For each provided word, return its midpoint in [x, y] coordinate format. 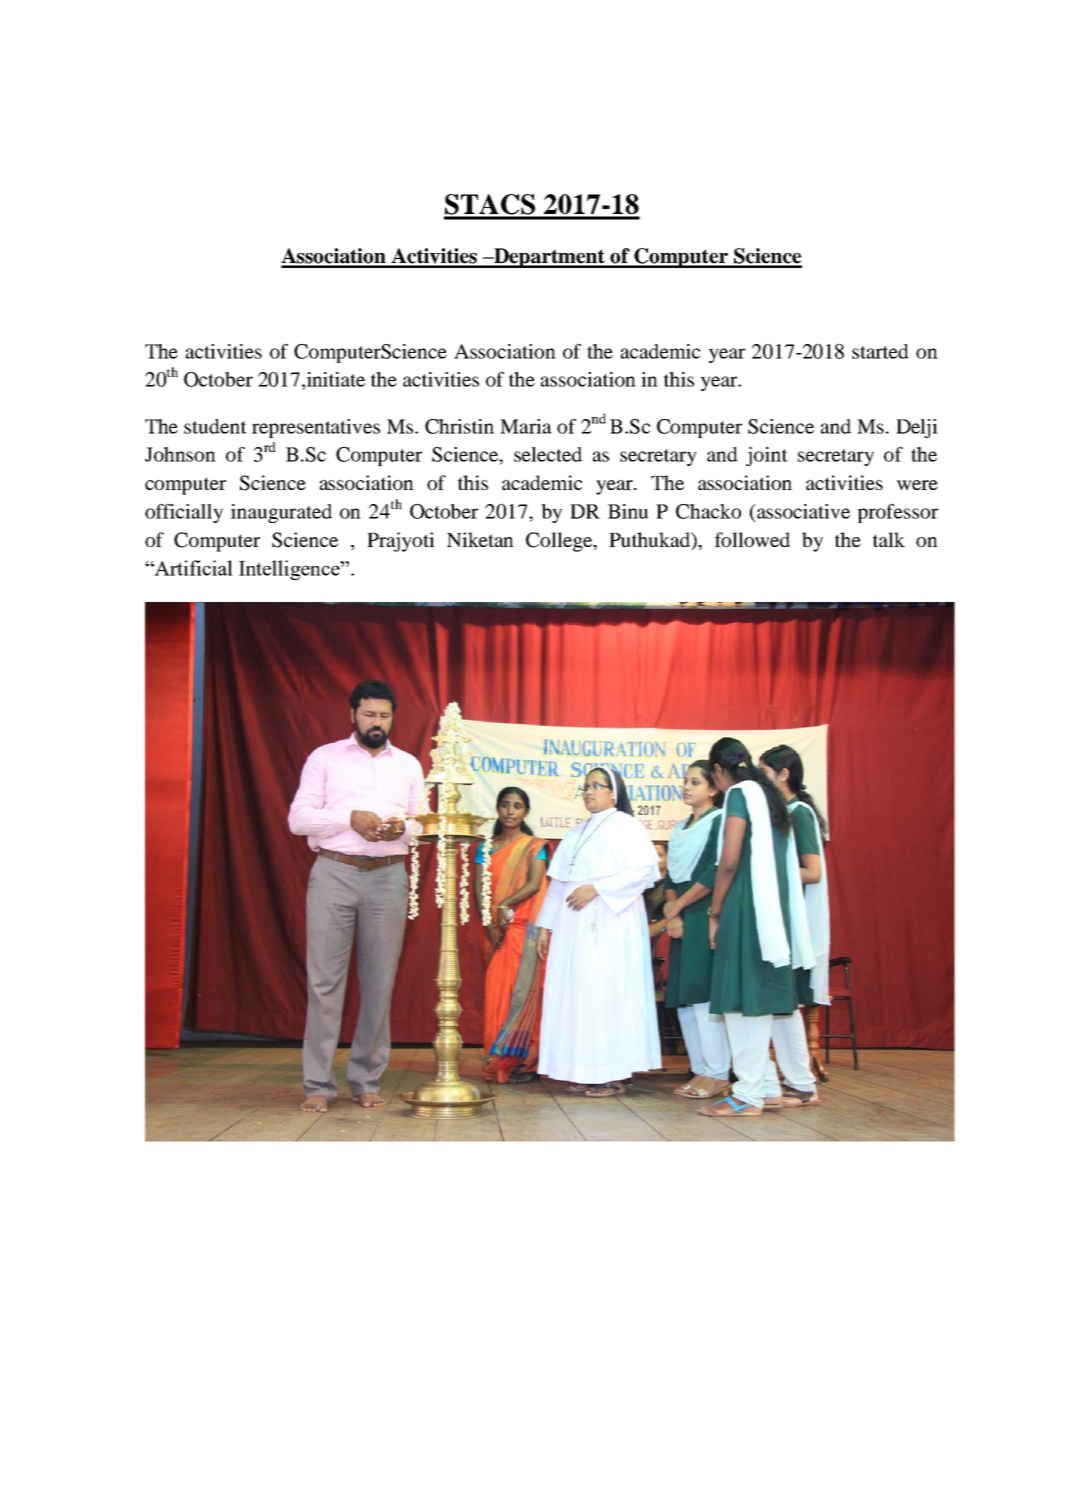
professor [897, 513]
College [560, 542]
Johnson [180, 454]
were [917, 485]
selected [548, 454]
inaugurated [281, 513]
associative [802, 511]
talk [889, 539]
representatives [316, 428]
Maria [526, 426]
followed [752, 539]
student [215, 426]
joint [767, 456]
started [880, 351]
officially [184, 513]
